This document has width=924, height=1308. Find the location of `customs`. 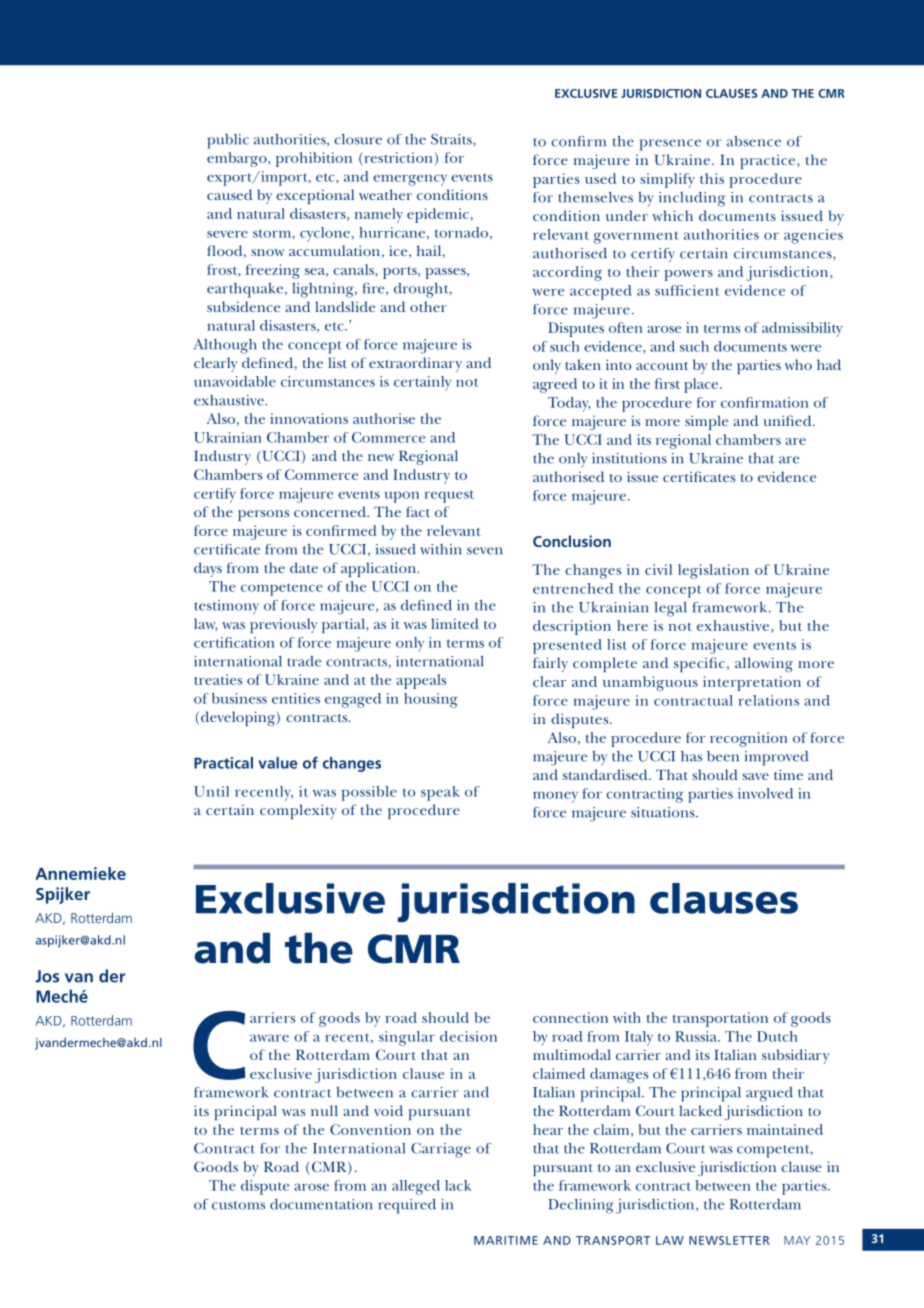

customs is located at coordinates (238, 1205).
